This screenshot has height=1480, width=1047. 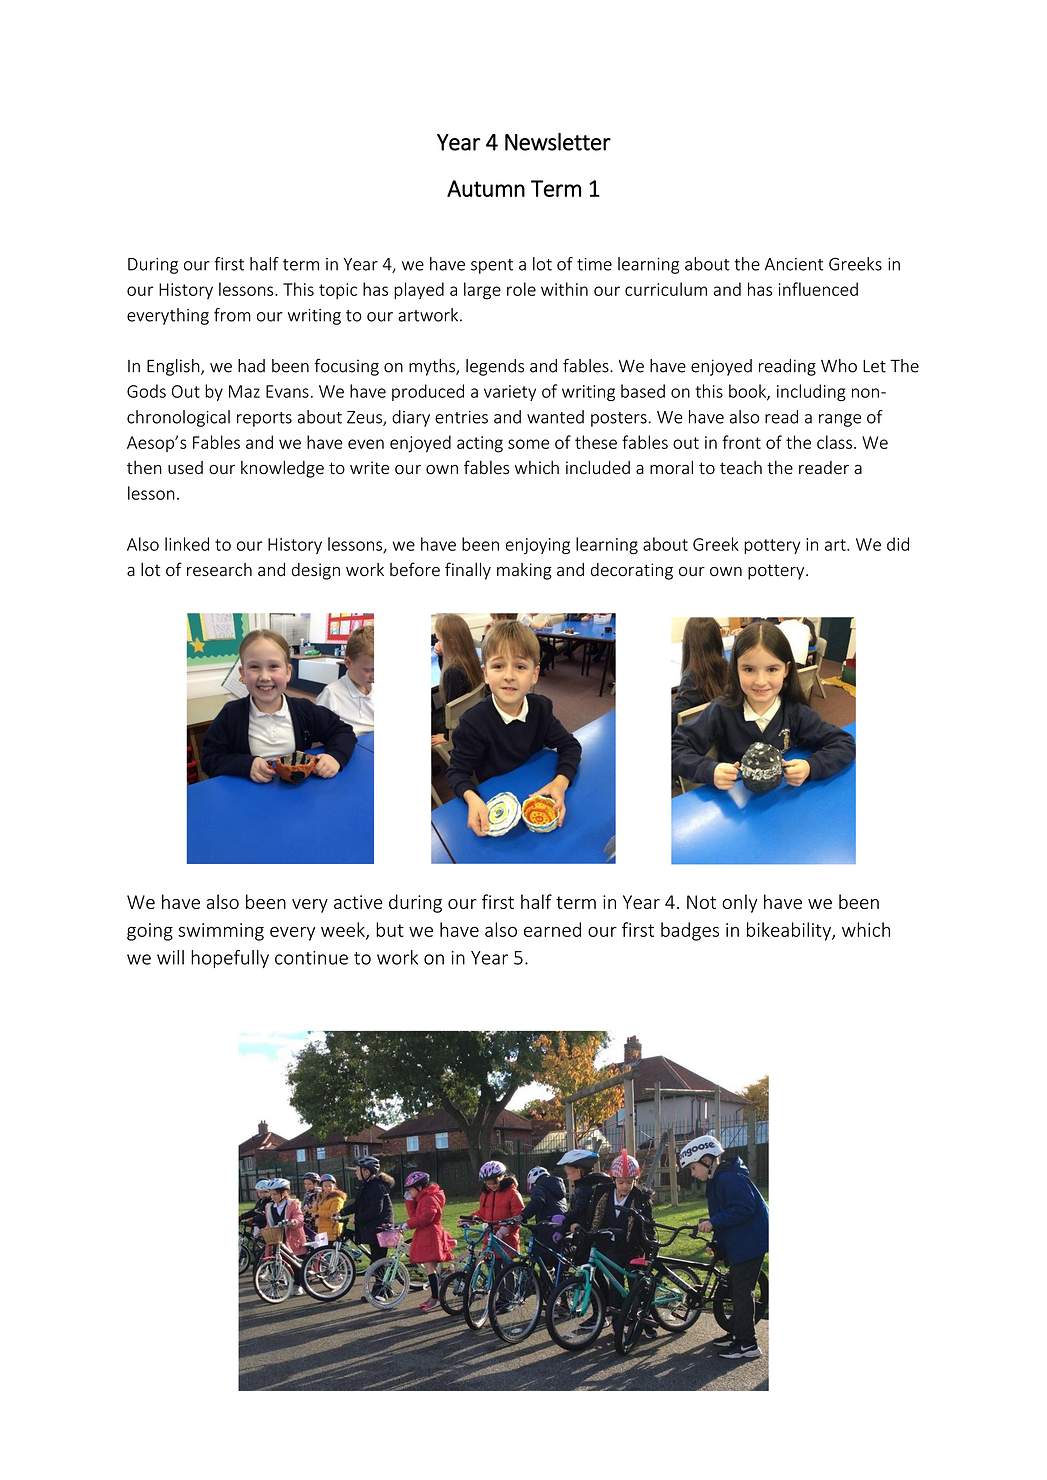 What do you see at coordinates (898, 544) in the screenshot?
I see `did` at bounding box center [898, 544].
